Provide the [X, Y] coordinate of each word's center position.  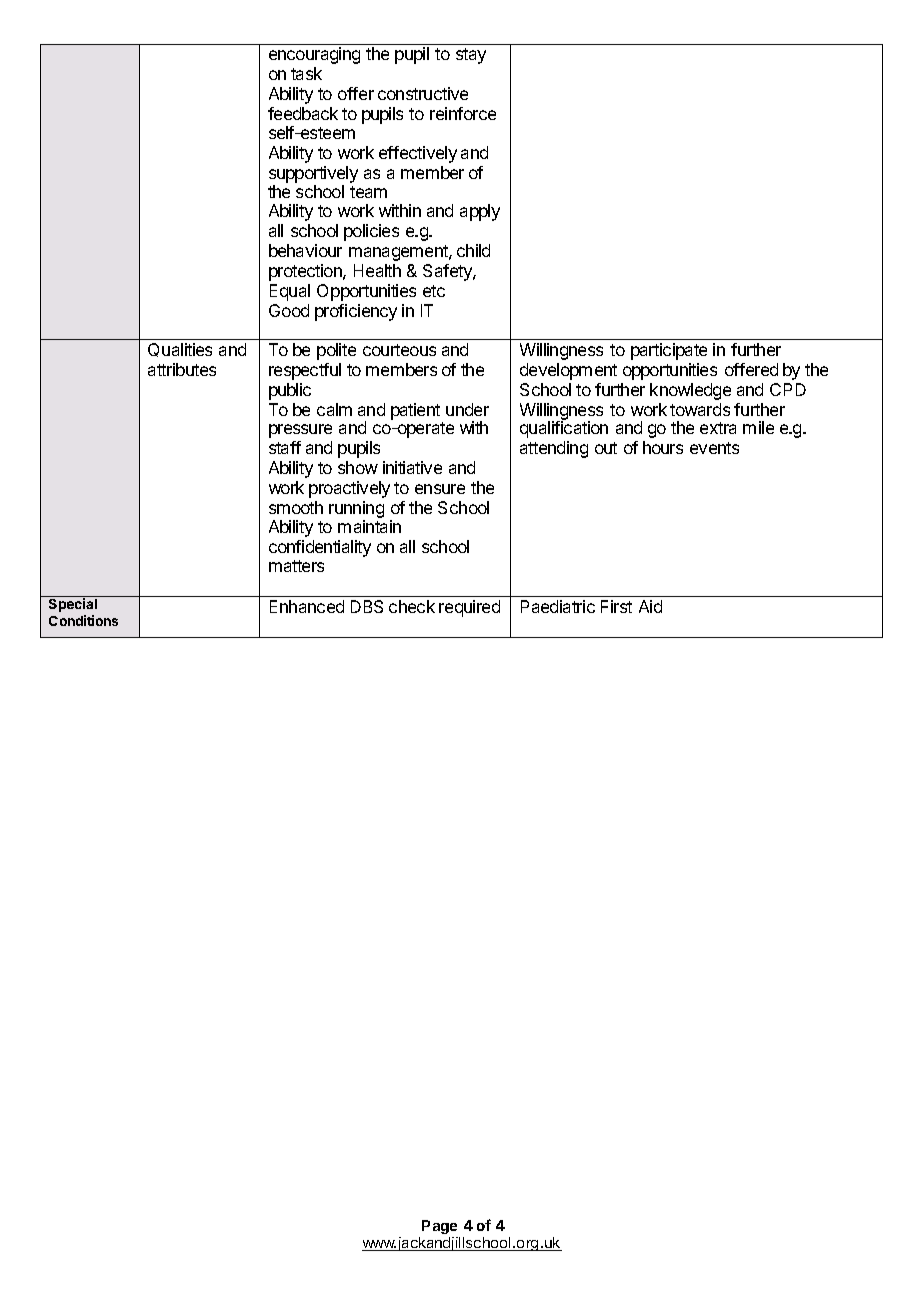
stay [471, 56]
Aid [650, 606]
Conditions [83, 620]
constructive [423, 93]
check [412, 606]
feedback [303, 113]
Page [439, 1227]
